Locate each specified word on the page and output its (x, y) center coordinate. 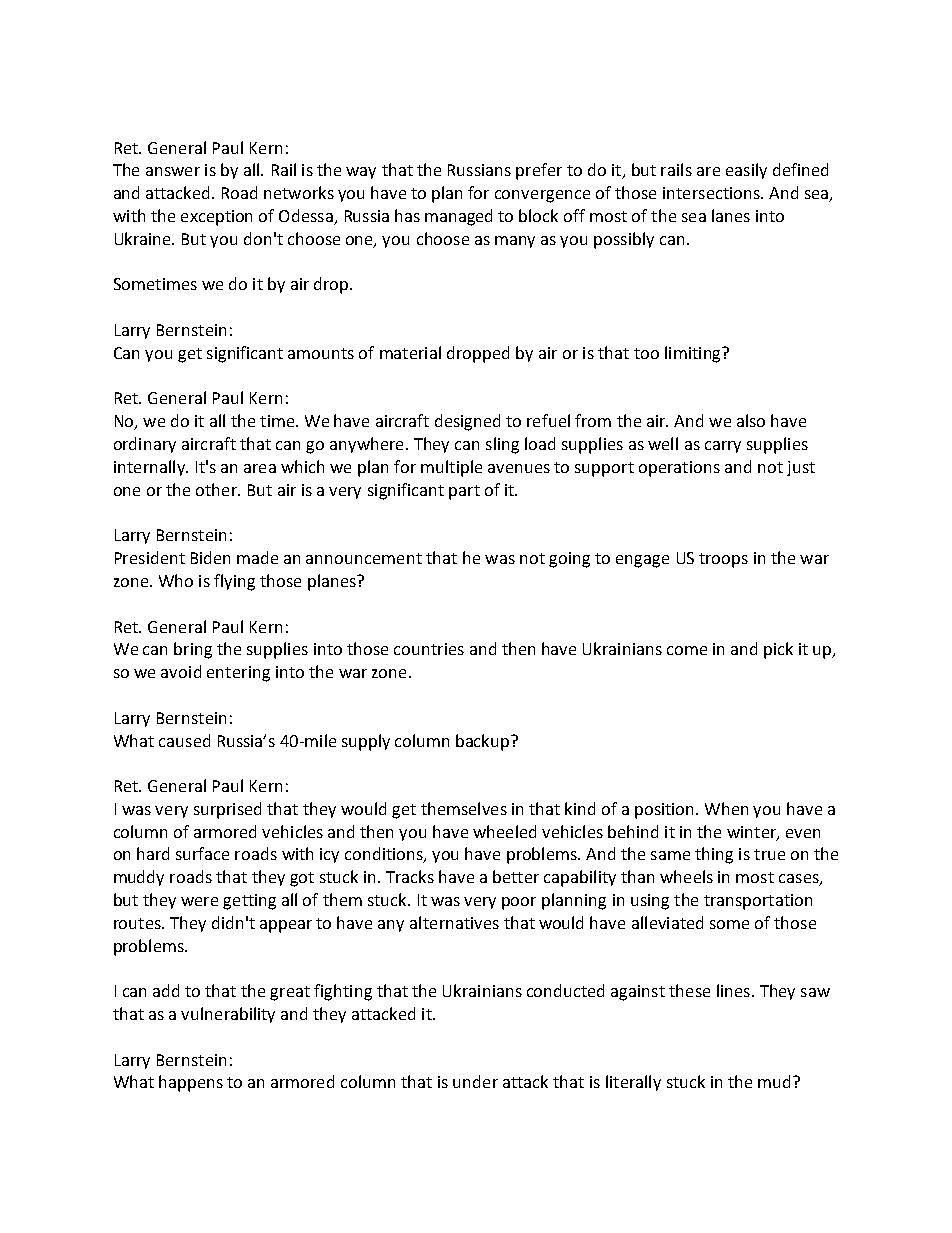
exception (216, 218)
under (475, 1081)
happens (191, 1083)
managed (458, 217)
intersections (712, 193)
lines (733, 990)
